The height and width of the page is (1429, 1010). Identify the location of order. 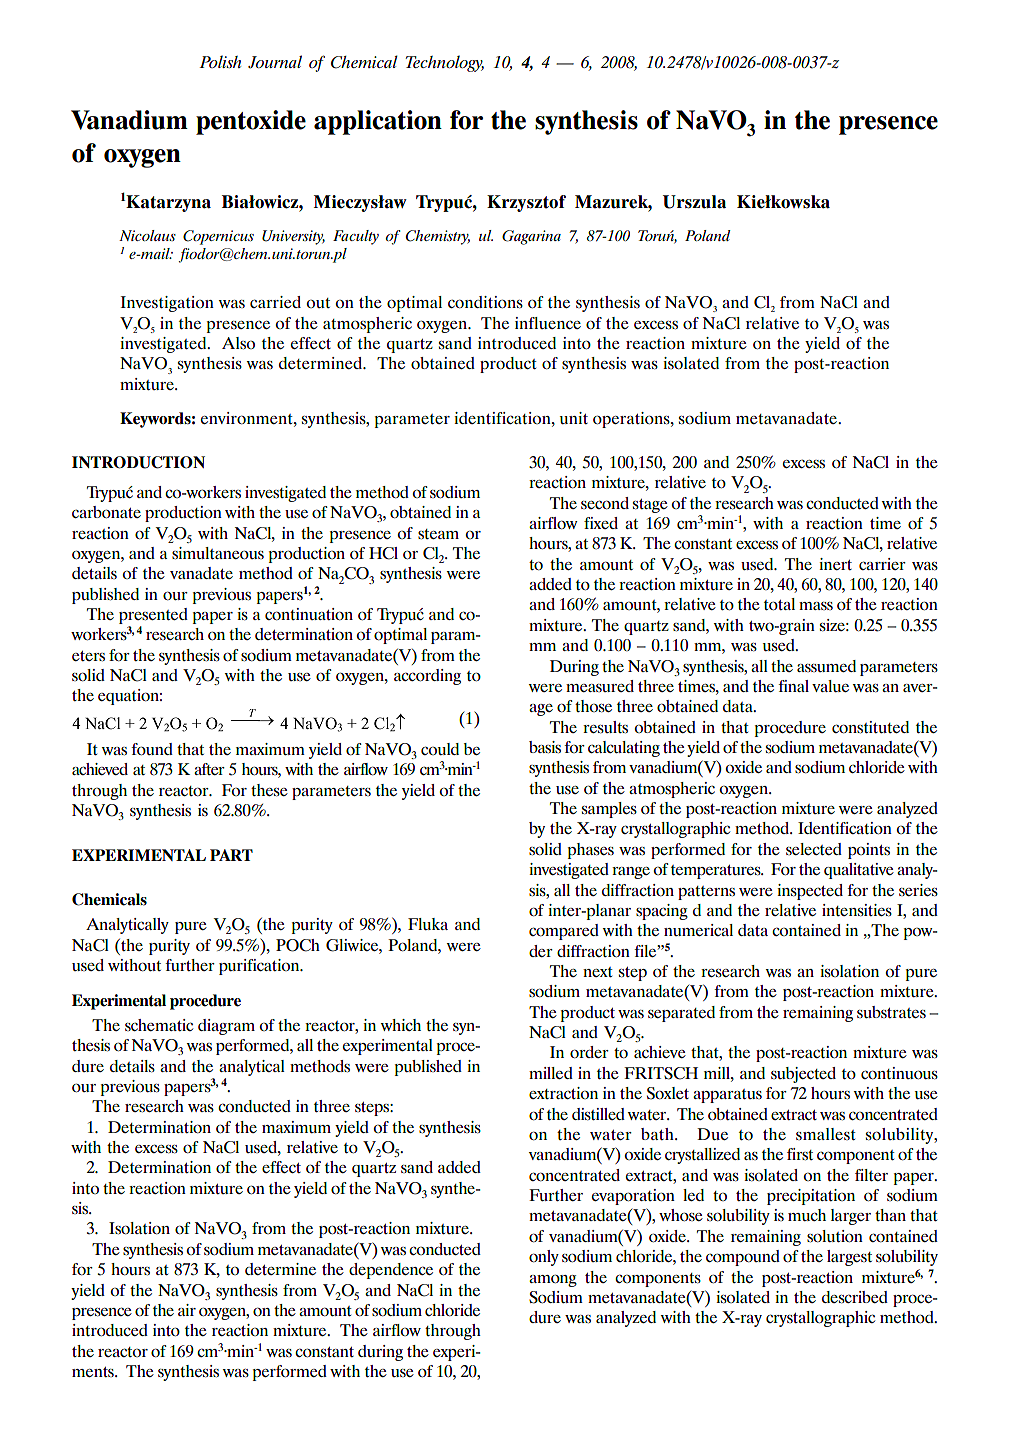
(589, 1052).
